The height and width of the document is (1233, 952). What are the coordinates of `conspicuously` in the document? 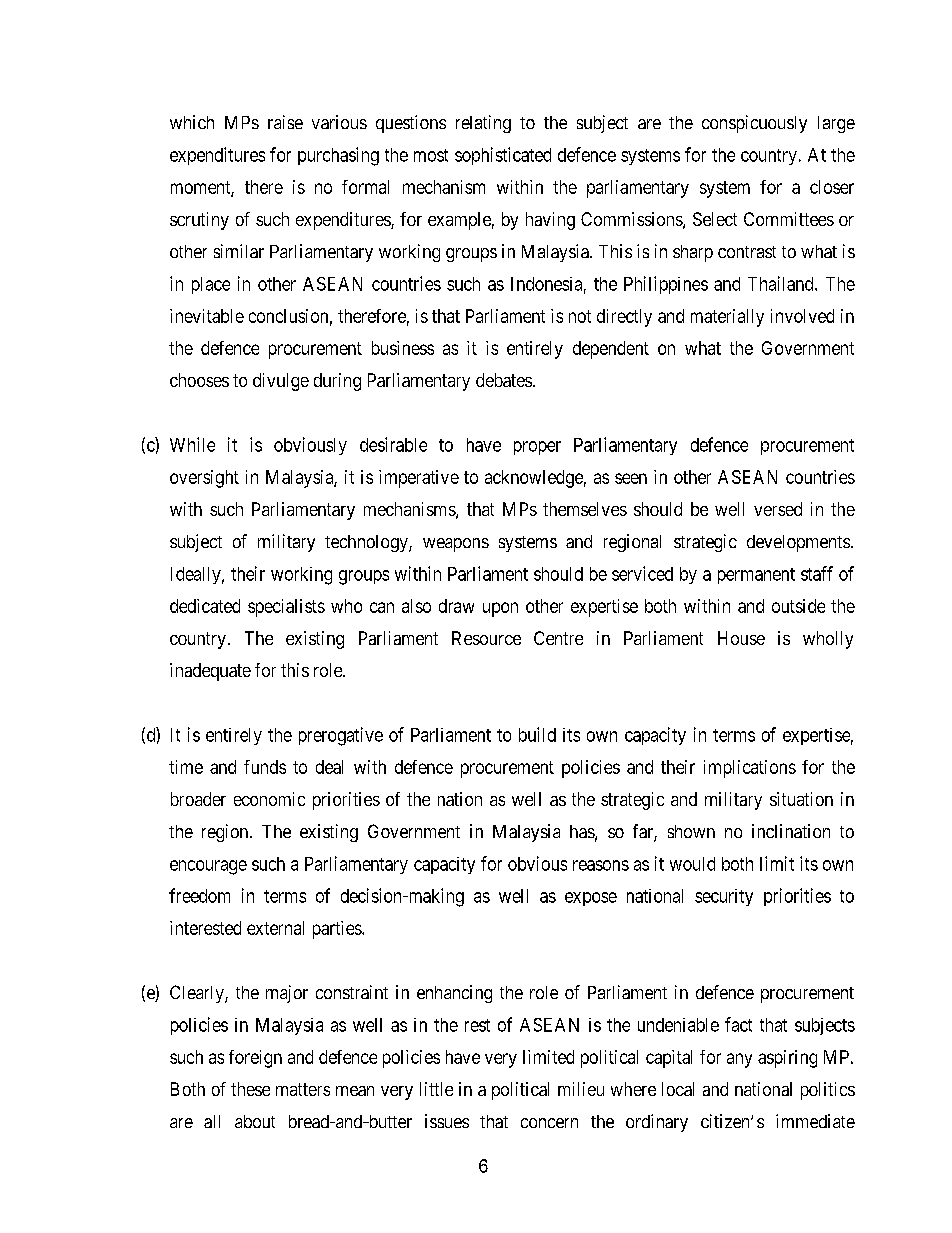 It's located at (754, 124).
